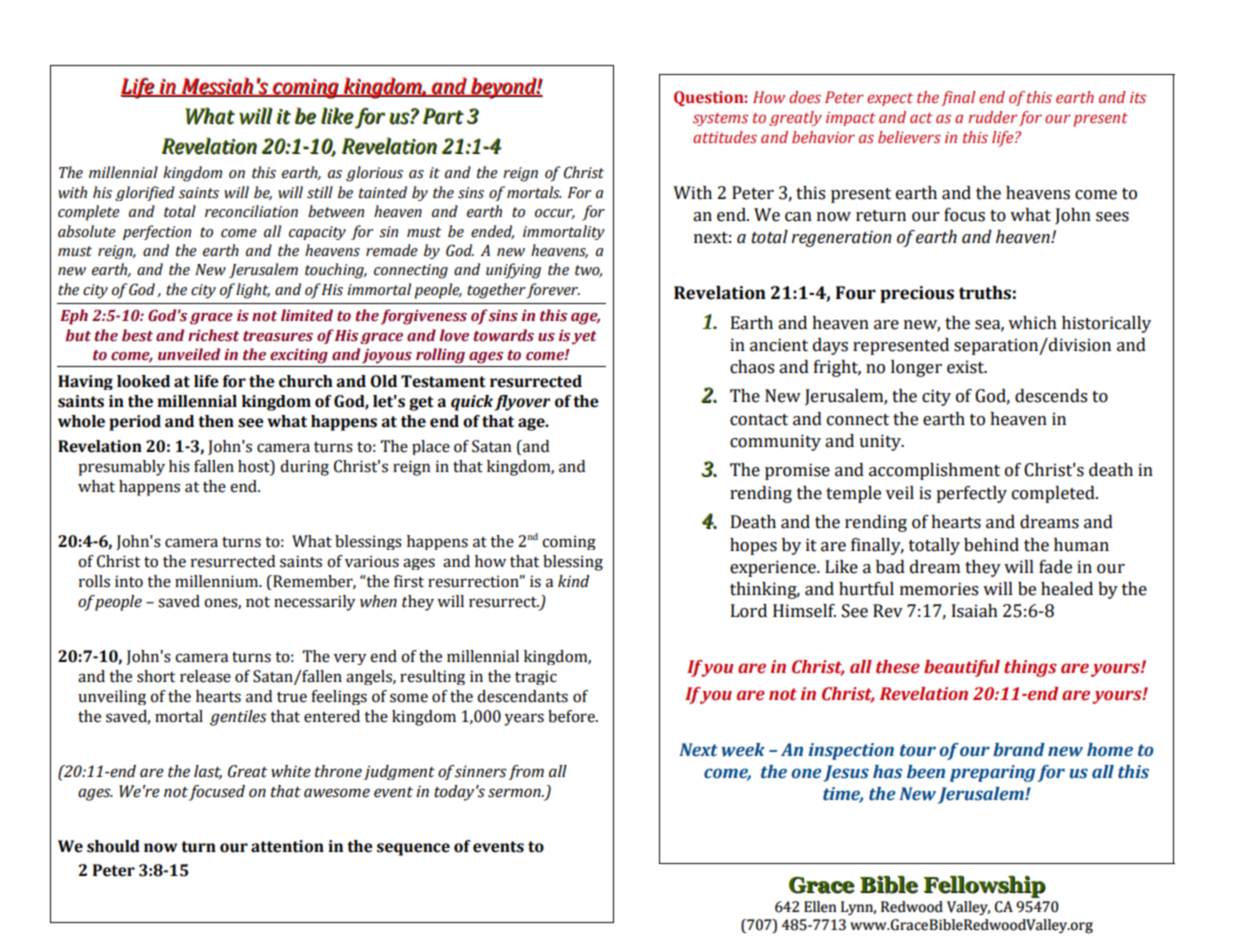 The height and width of the screenshot is (952, 1233). Describe the element at coordinates (753, 546) in the screenshot. I see `hopes` at that location.
